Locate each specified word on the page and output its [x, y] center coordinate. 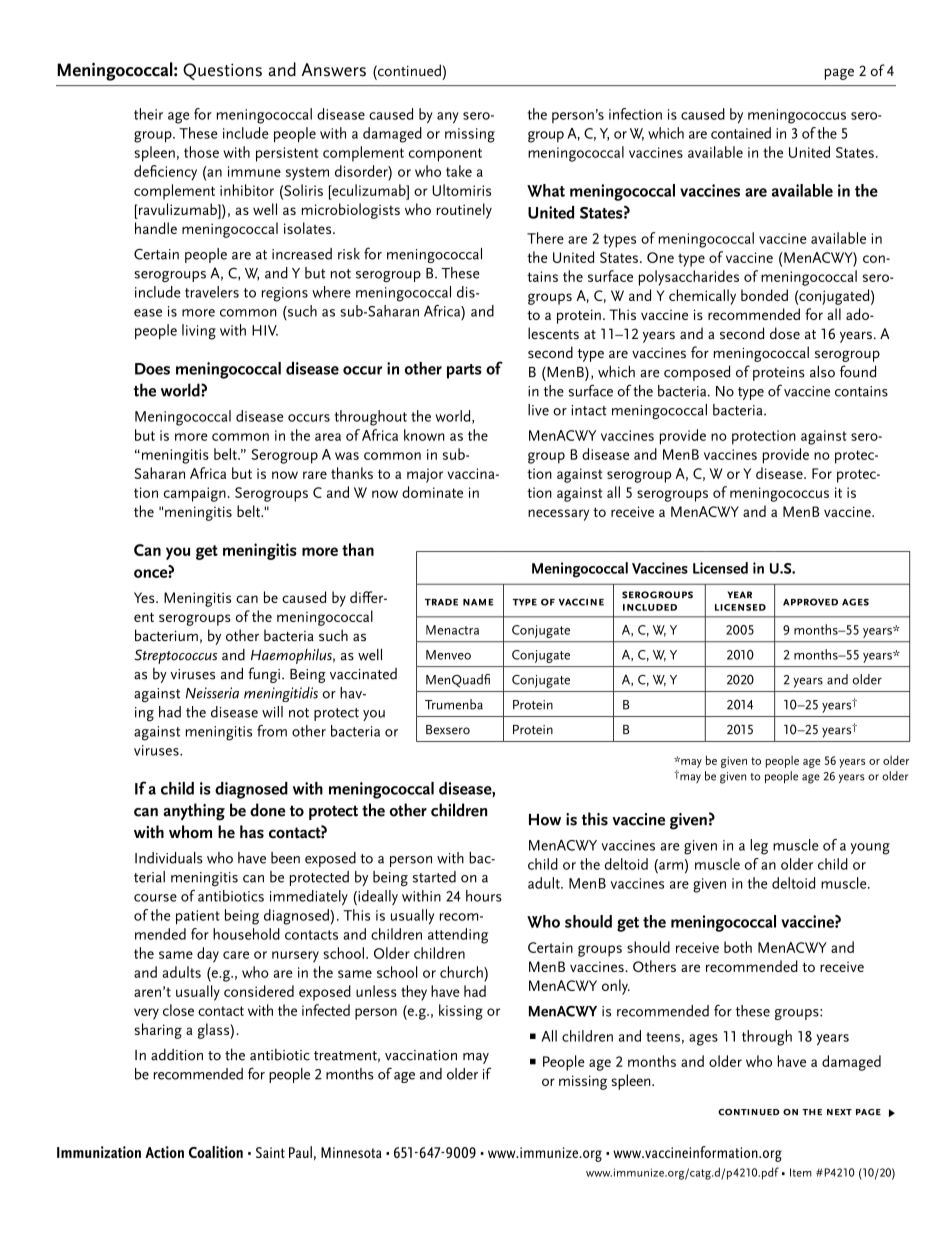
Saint [270, 1152]
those [201, 152]
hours [484, 896]
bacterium [166, 635]
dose [785, 333]
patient [198, 917]
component [445, 155]
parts [464, 371]
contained [741, 133]
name [478, 602]
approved [810, 602]
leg [759, 847]
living [199, 332]
